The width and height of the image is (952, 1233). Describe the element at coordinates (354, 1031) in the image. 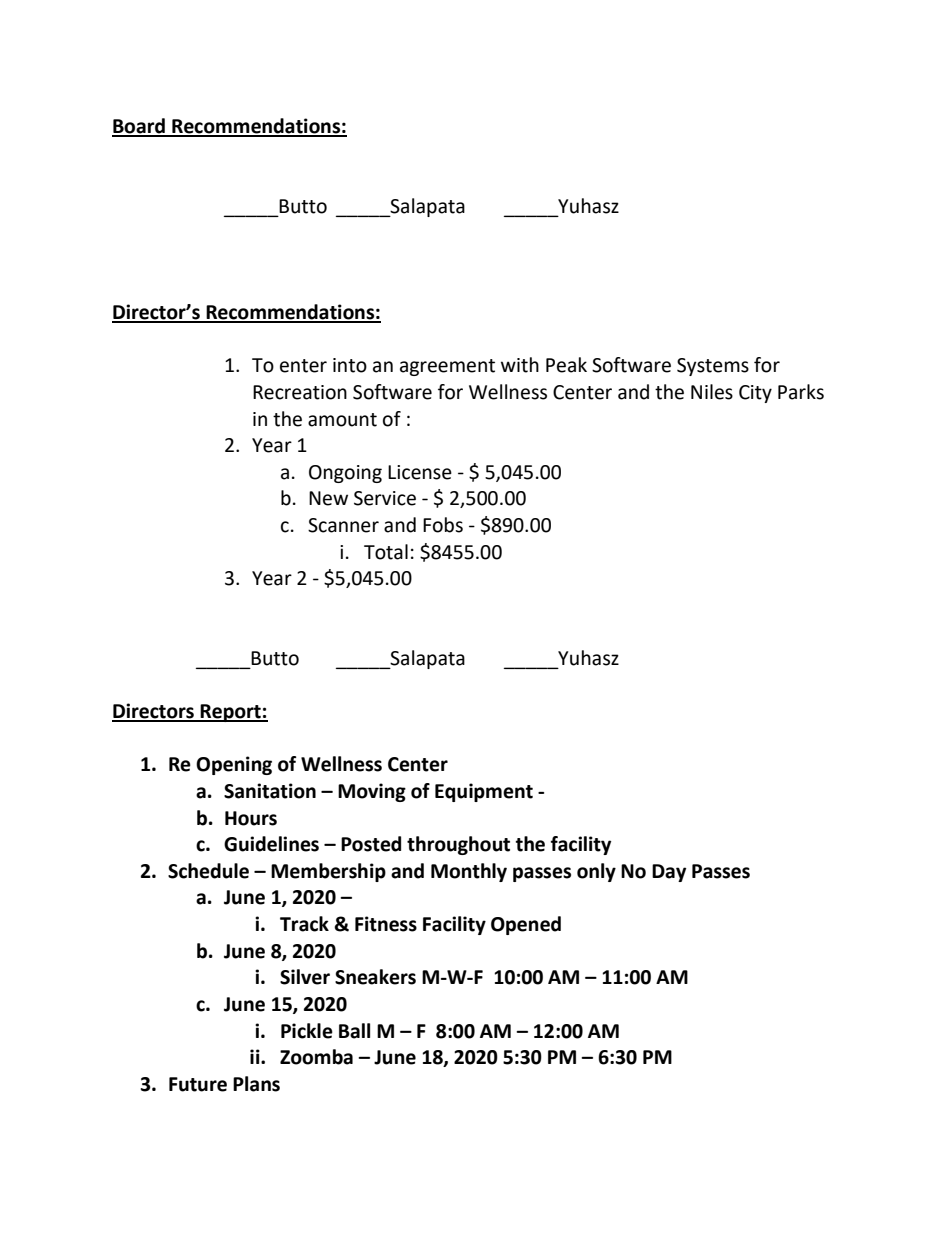

I see `Ball` at that location.
